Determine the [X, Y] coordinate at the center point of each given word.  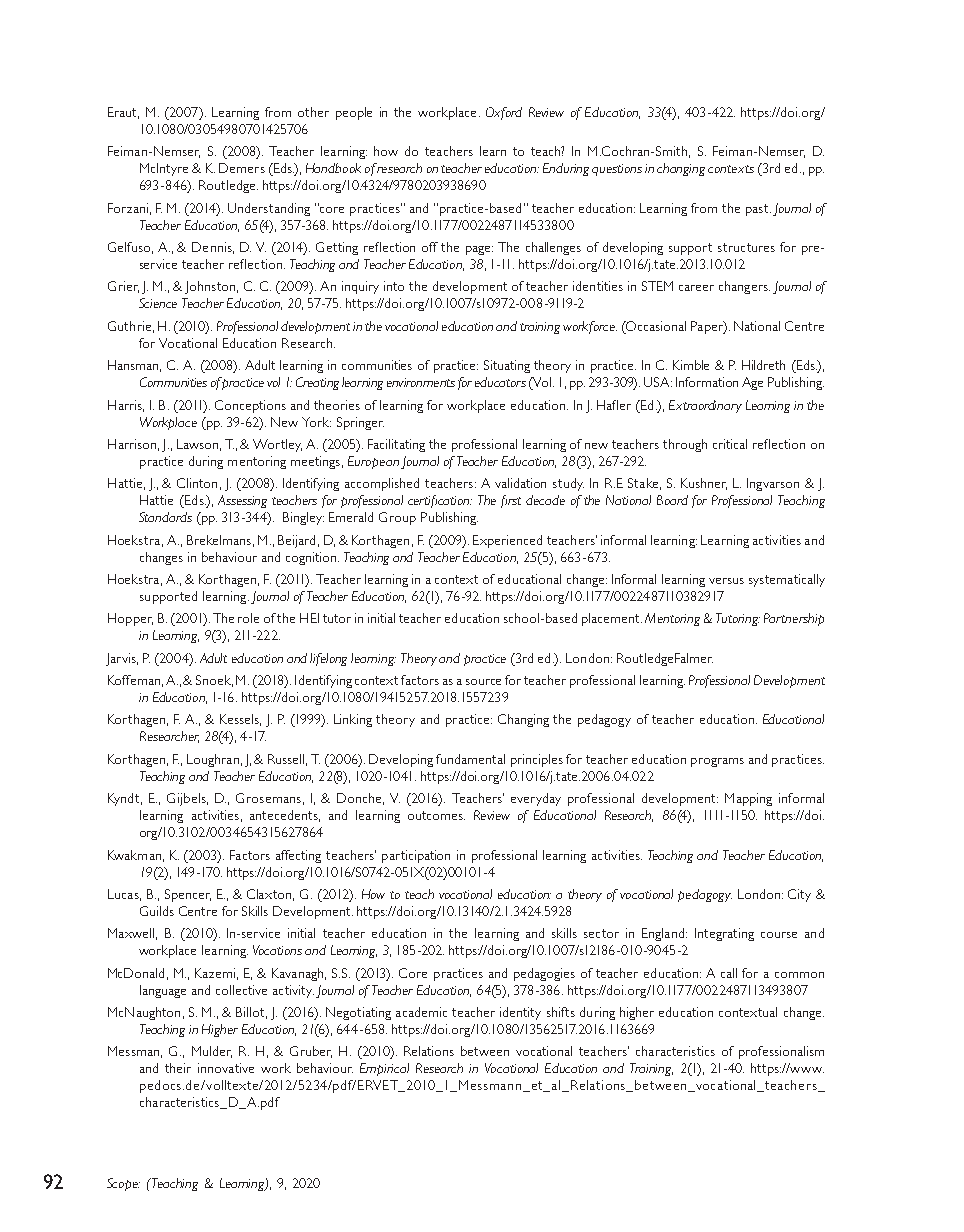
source [483, 682]
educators [500, 382]
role [248, 618]
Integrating [724, 934]
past [758, 210]
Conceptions [250, 406]
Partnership [794, 619]
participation [416, 856]
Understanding [269, 209]
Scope [123, 1184]
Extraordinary [705, 406]
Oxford [504, 113]
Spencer [188, 895]
